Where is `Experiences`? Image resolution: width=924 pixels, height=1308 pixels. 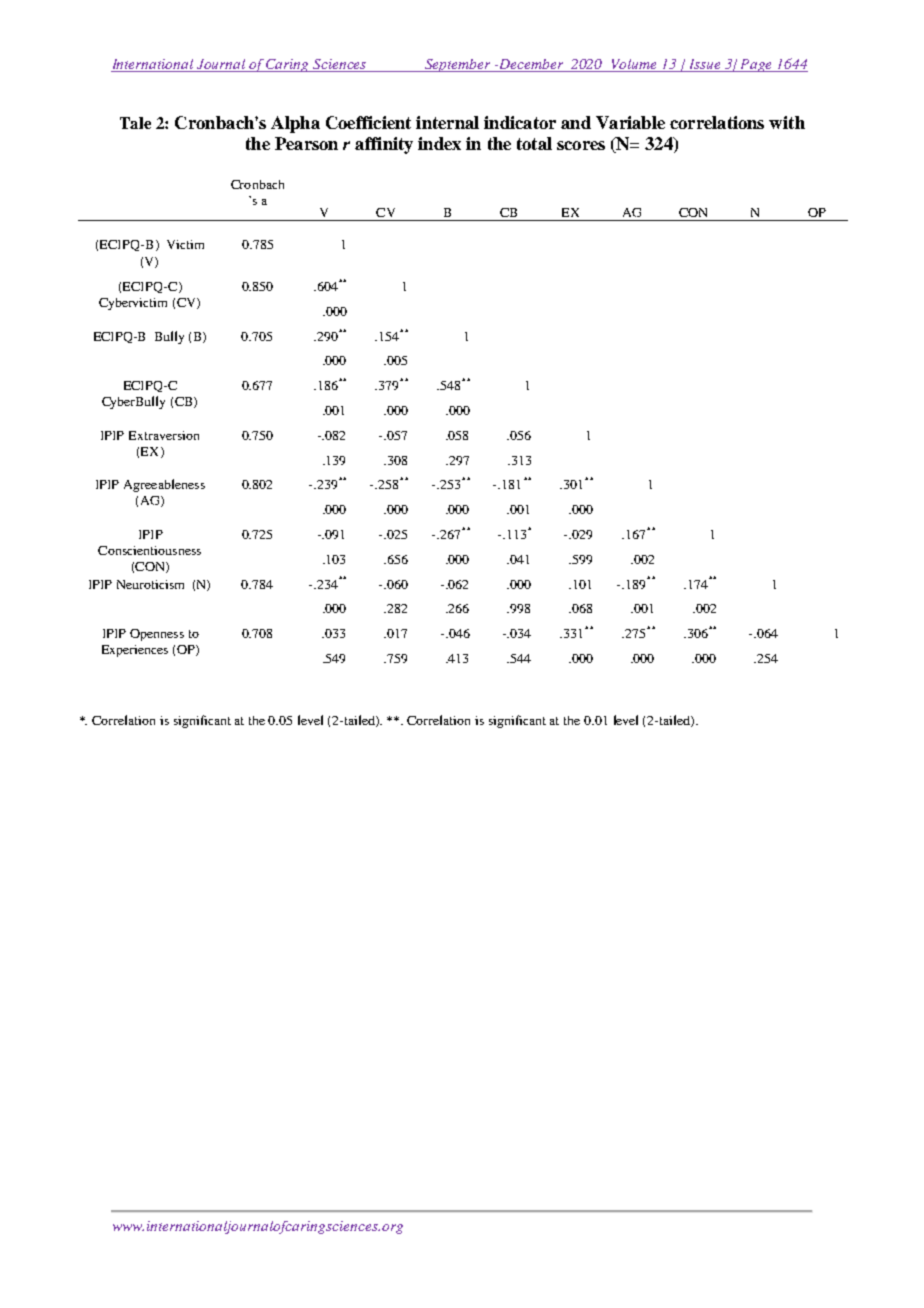 Experiences is located at coordinates (135, 651).
